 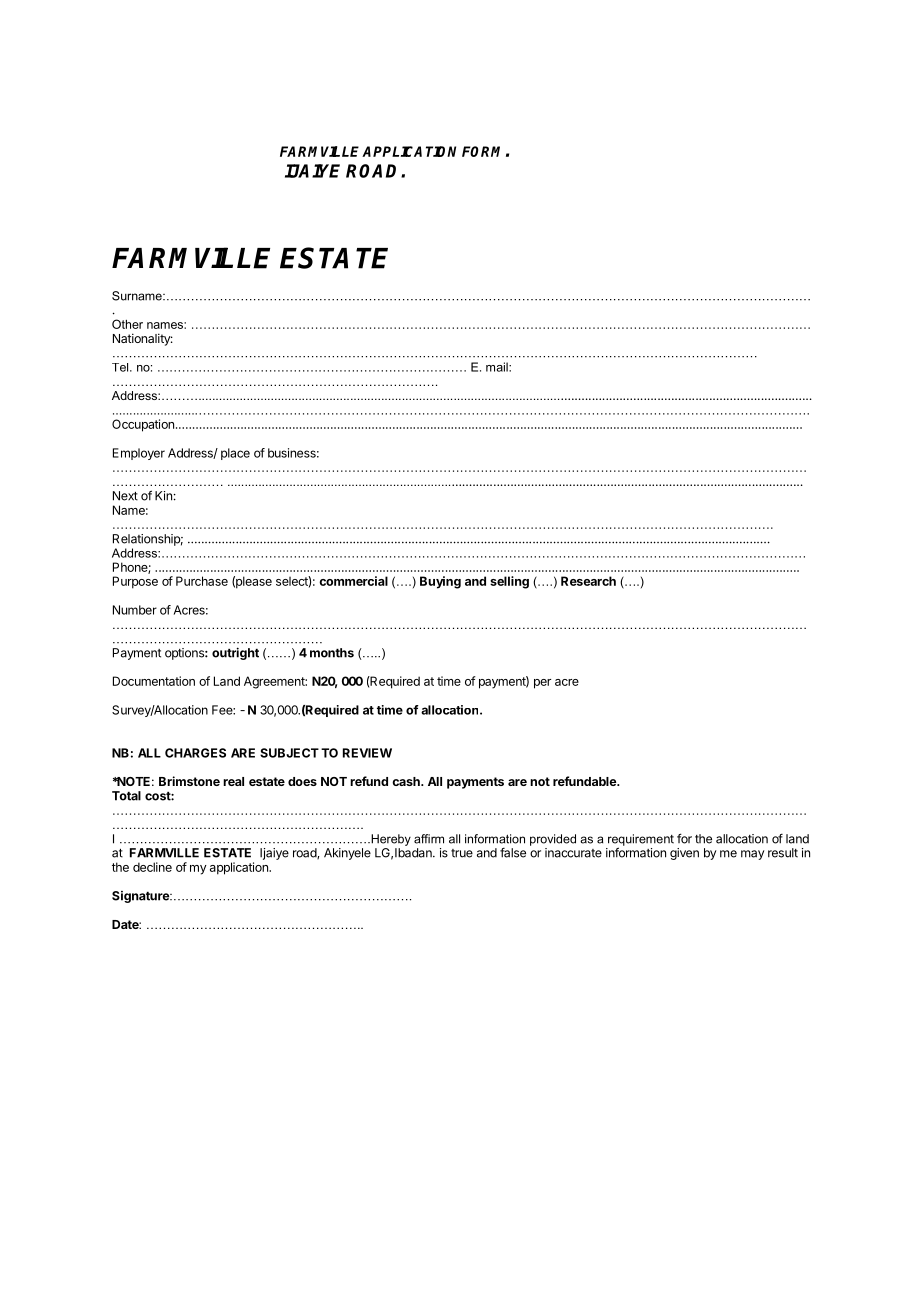 I want to click on requirement, so click(x=641, y=841).
